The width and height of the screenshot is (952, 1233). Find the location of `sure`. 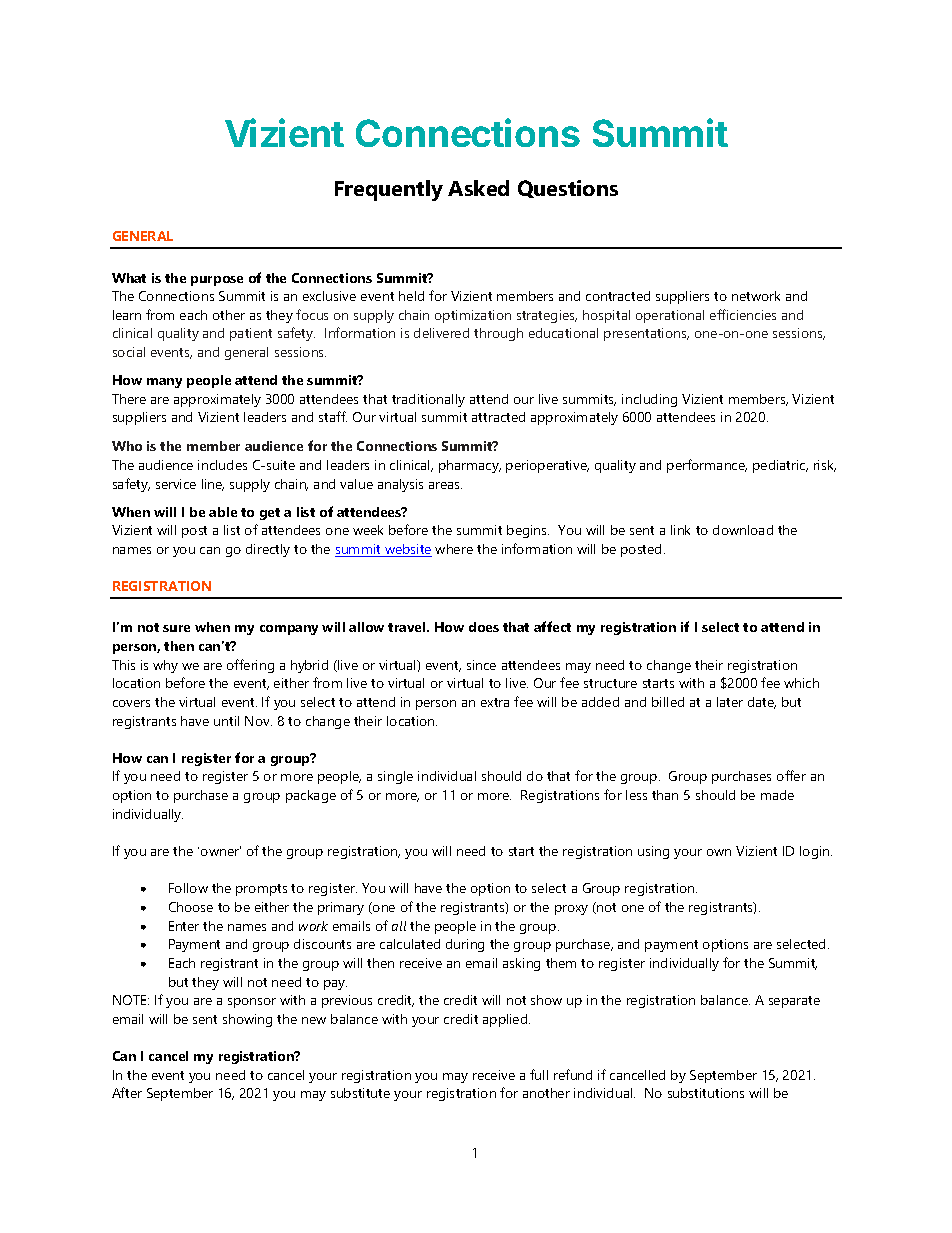

sure is located at coordinates (176, 628).
